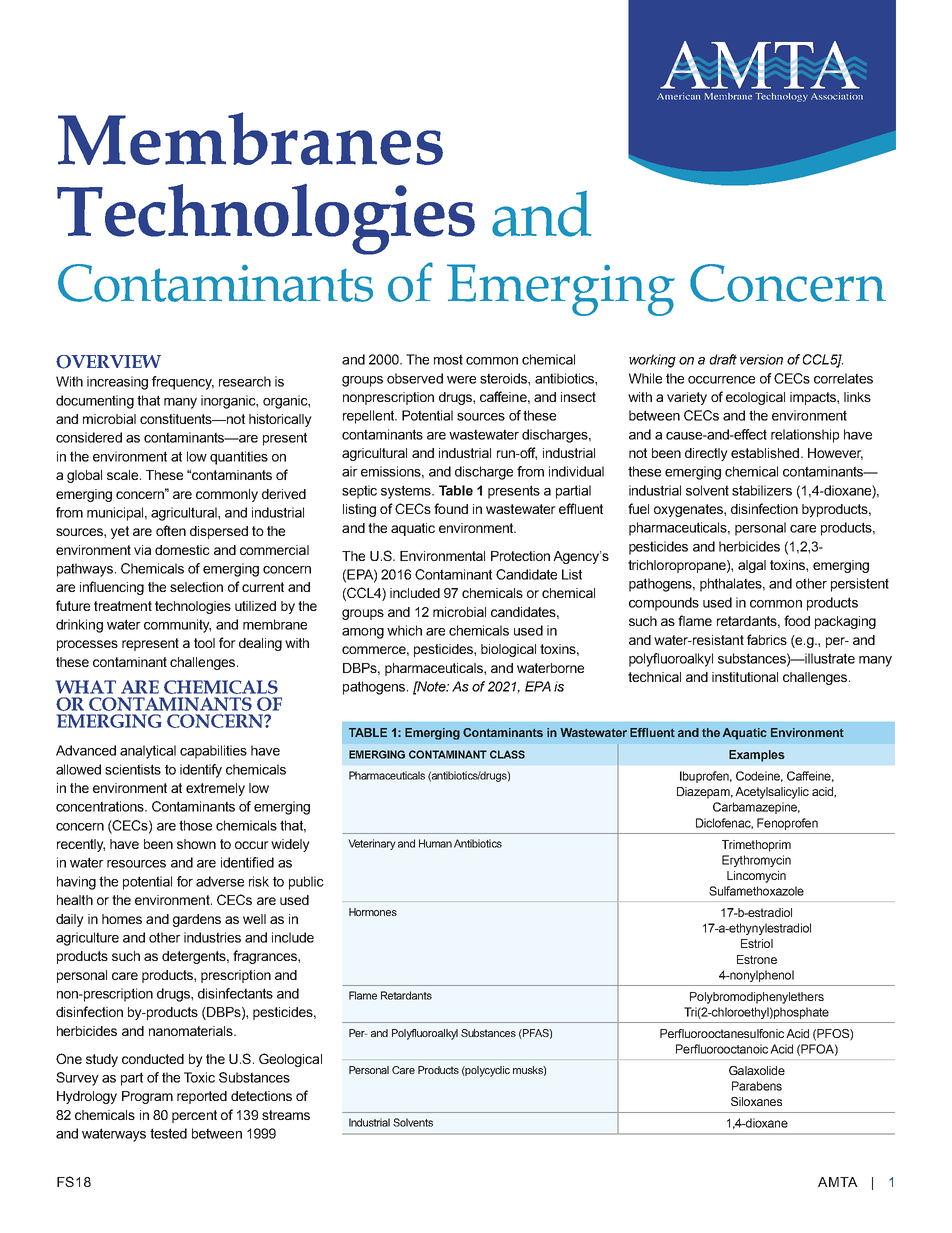  What do you see at coordinates (177, 626) in the document?
I see `community` at bounding box center [177, 626].
